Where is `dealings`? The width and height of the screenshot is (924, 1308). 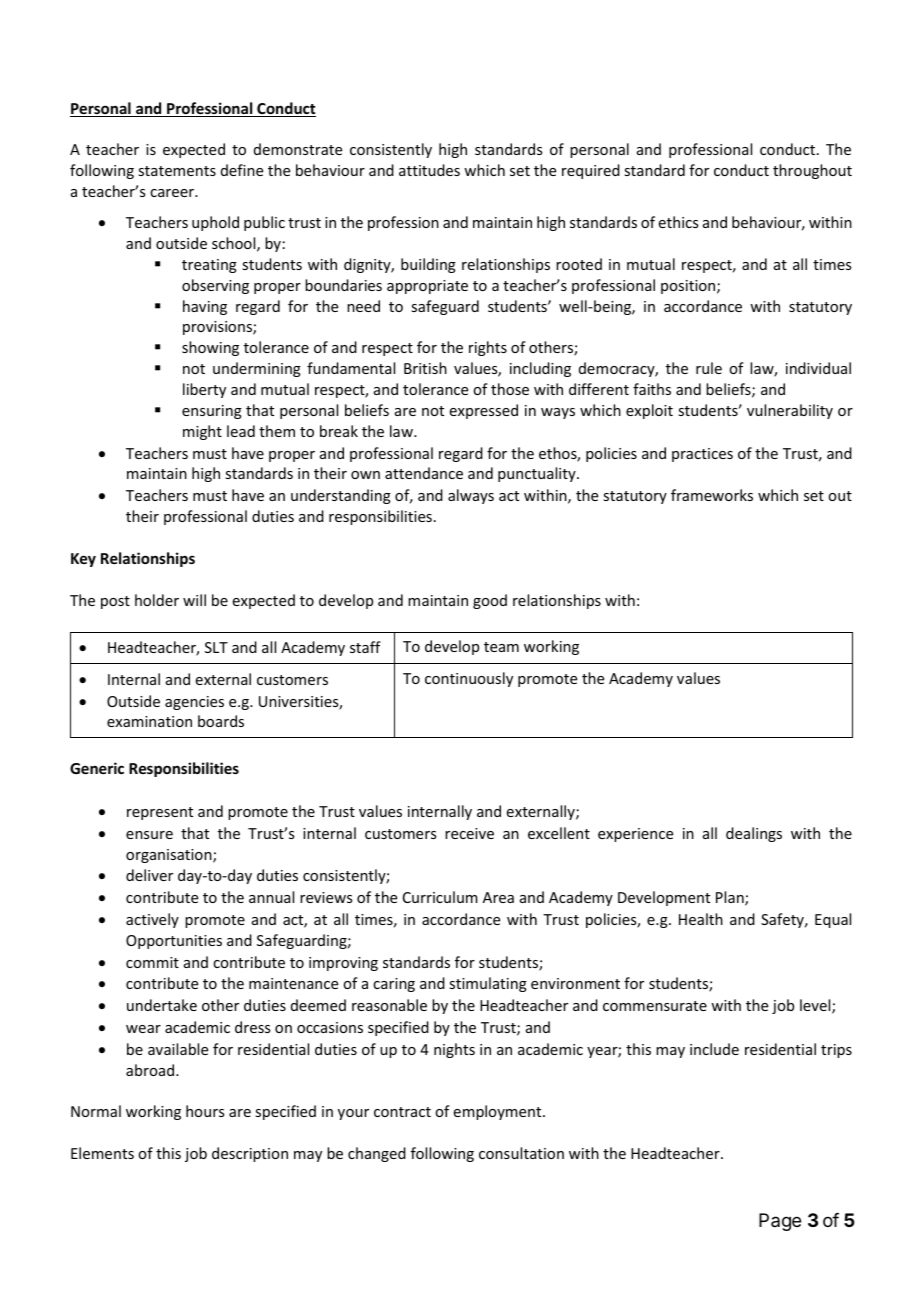
dealings is located at coordinates (754, 834).
